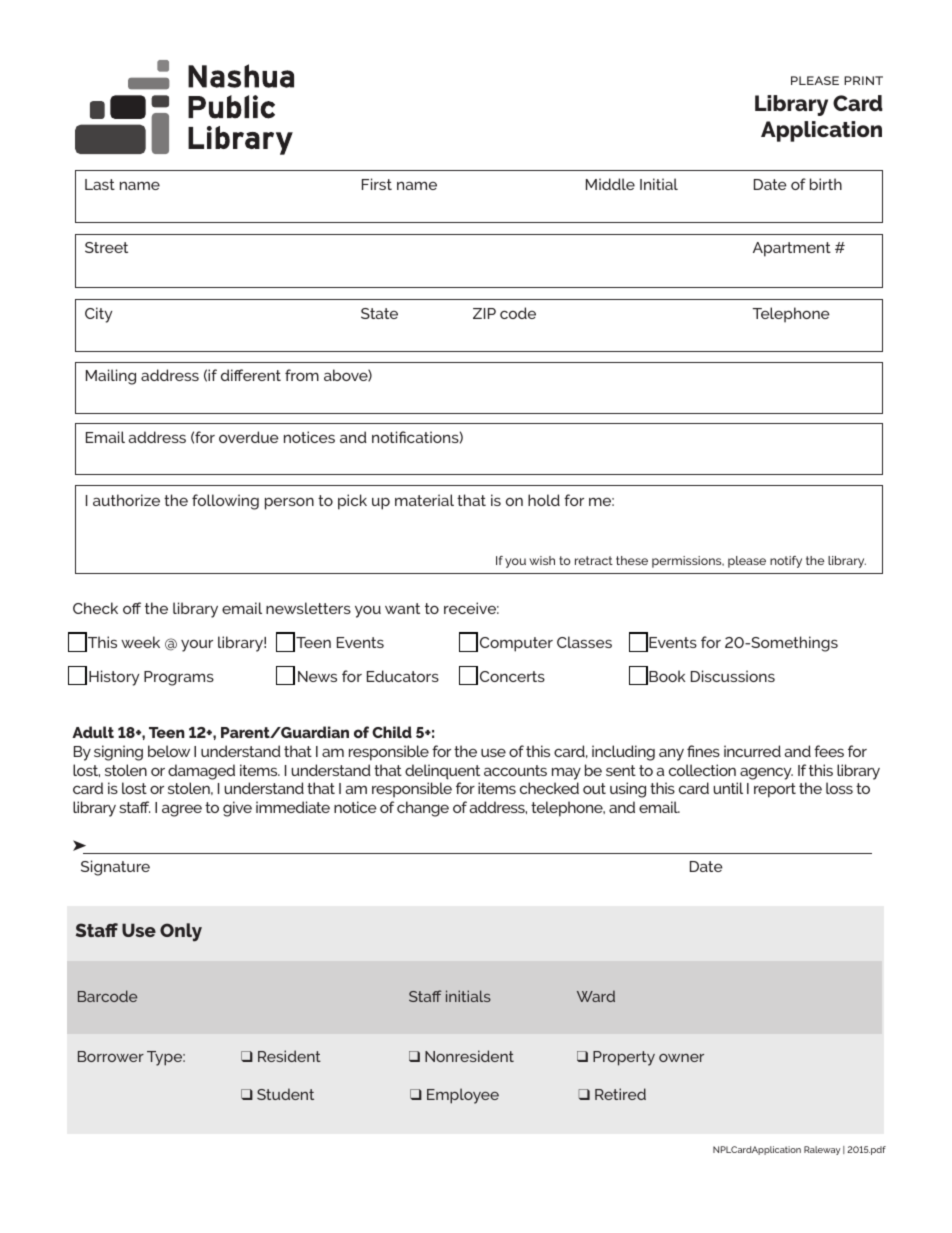  What do you see at coordinates (863, 80) in the screenshot?
I see `print` at bounding box center [863, 80].
